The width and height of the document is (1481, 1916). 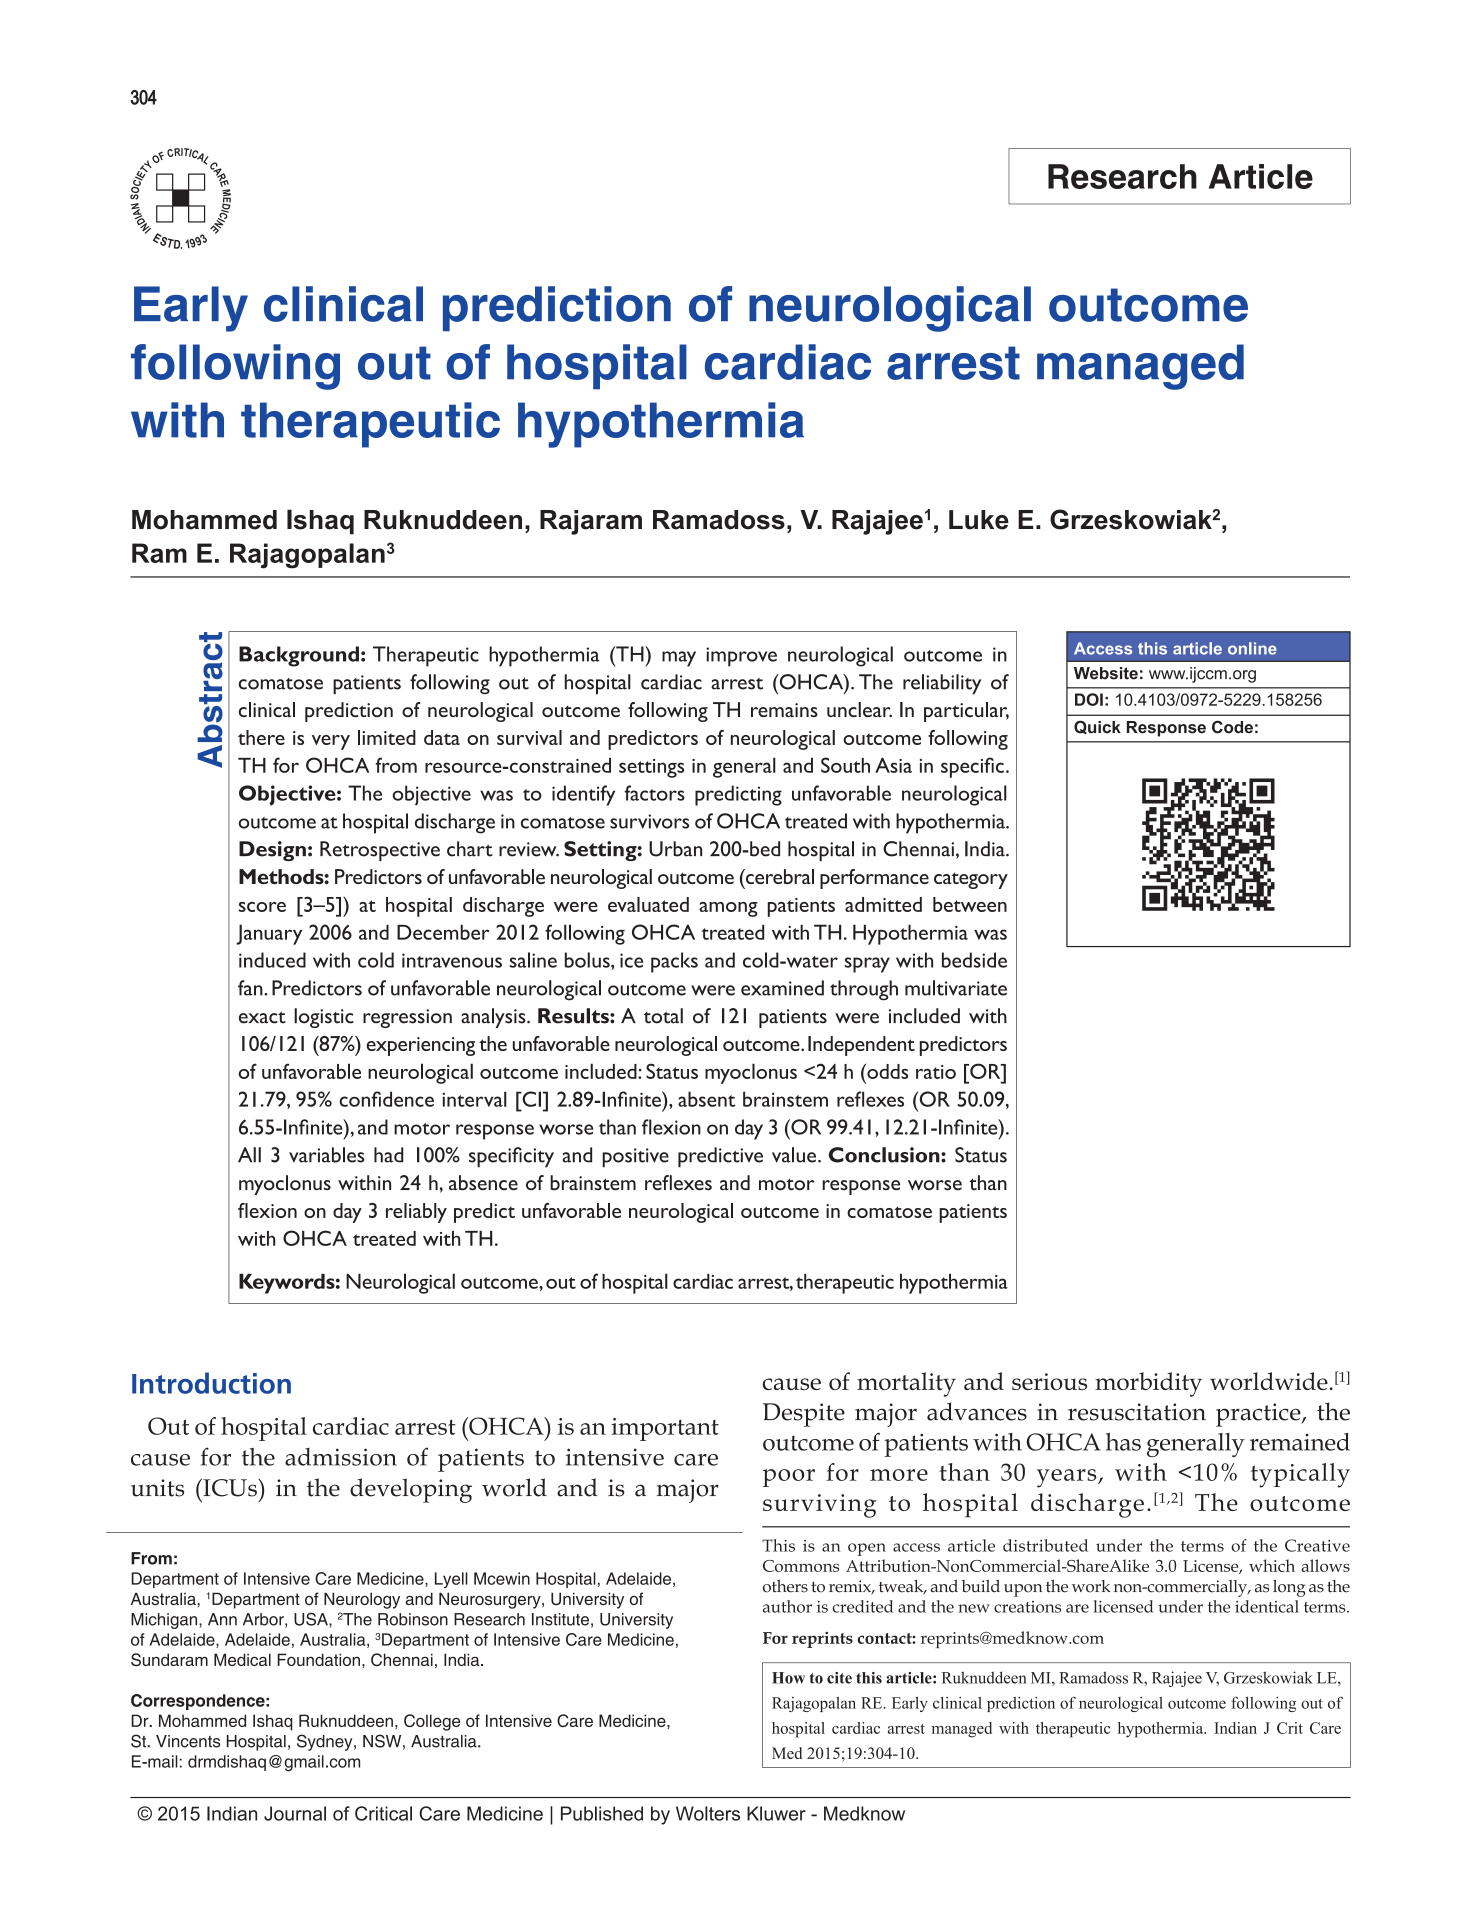 I want to click on Conclusion, so click(x=885, y=1155).
